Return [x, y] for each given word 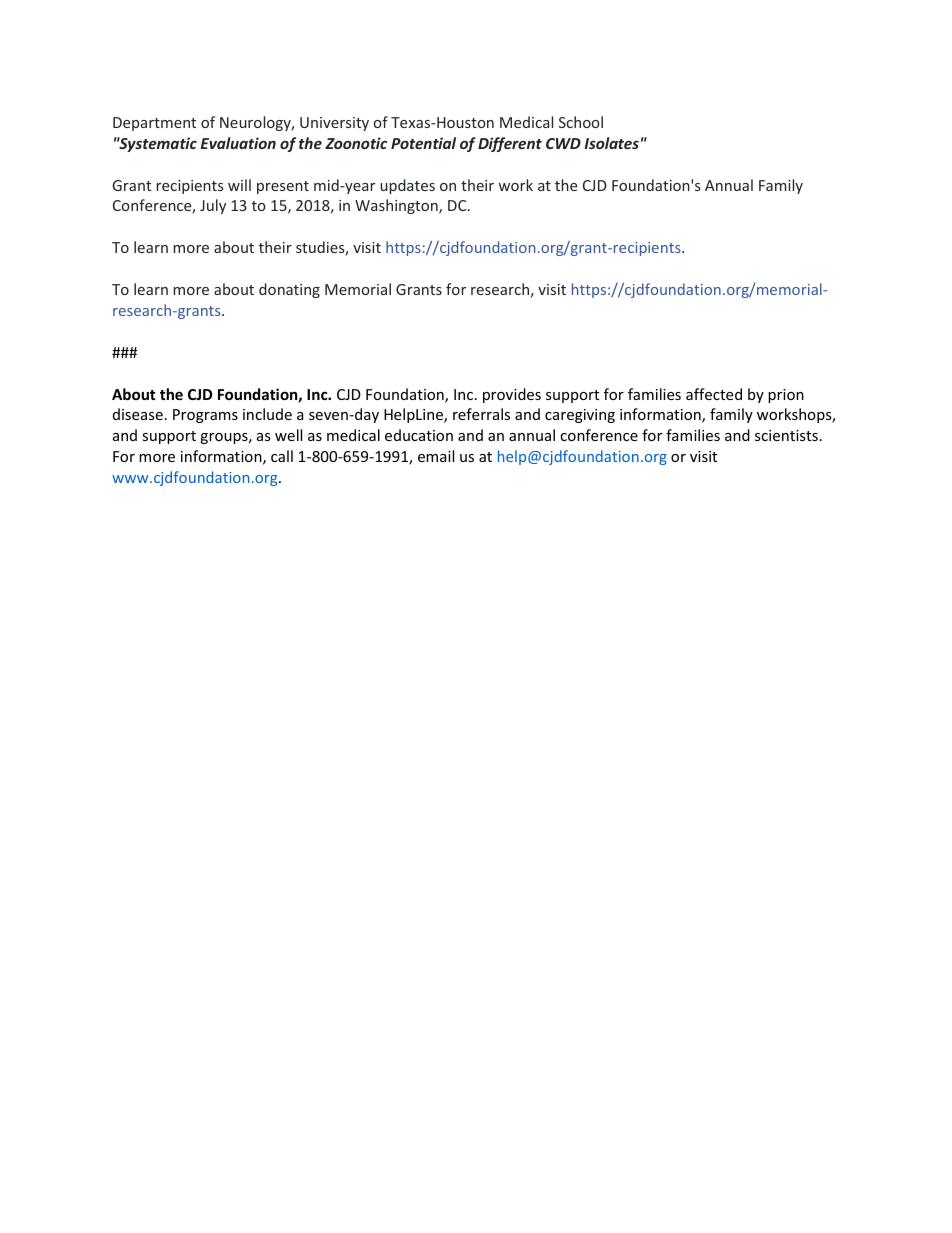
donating [289, 290]
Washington [397, 206]
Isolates [611, 143]
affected [714, 394]
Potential [423, 143]
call [282, 456]
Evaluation [238, 143]
